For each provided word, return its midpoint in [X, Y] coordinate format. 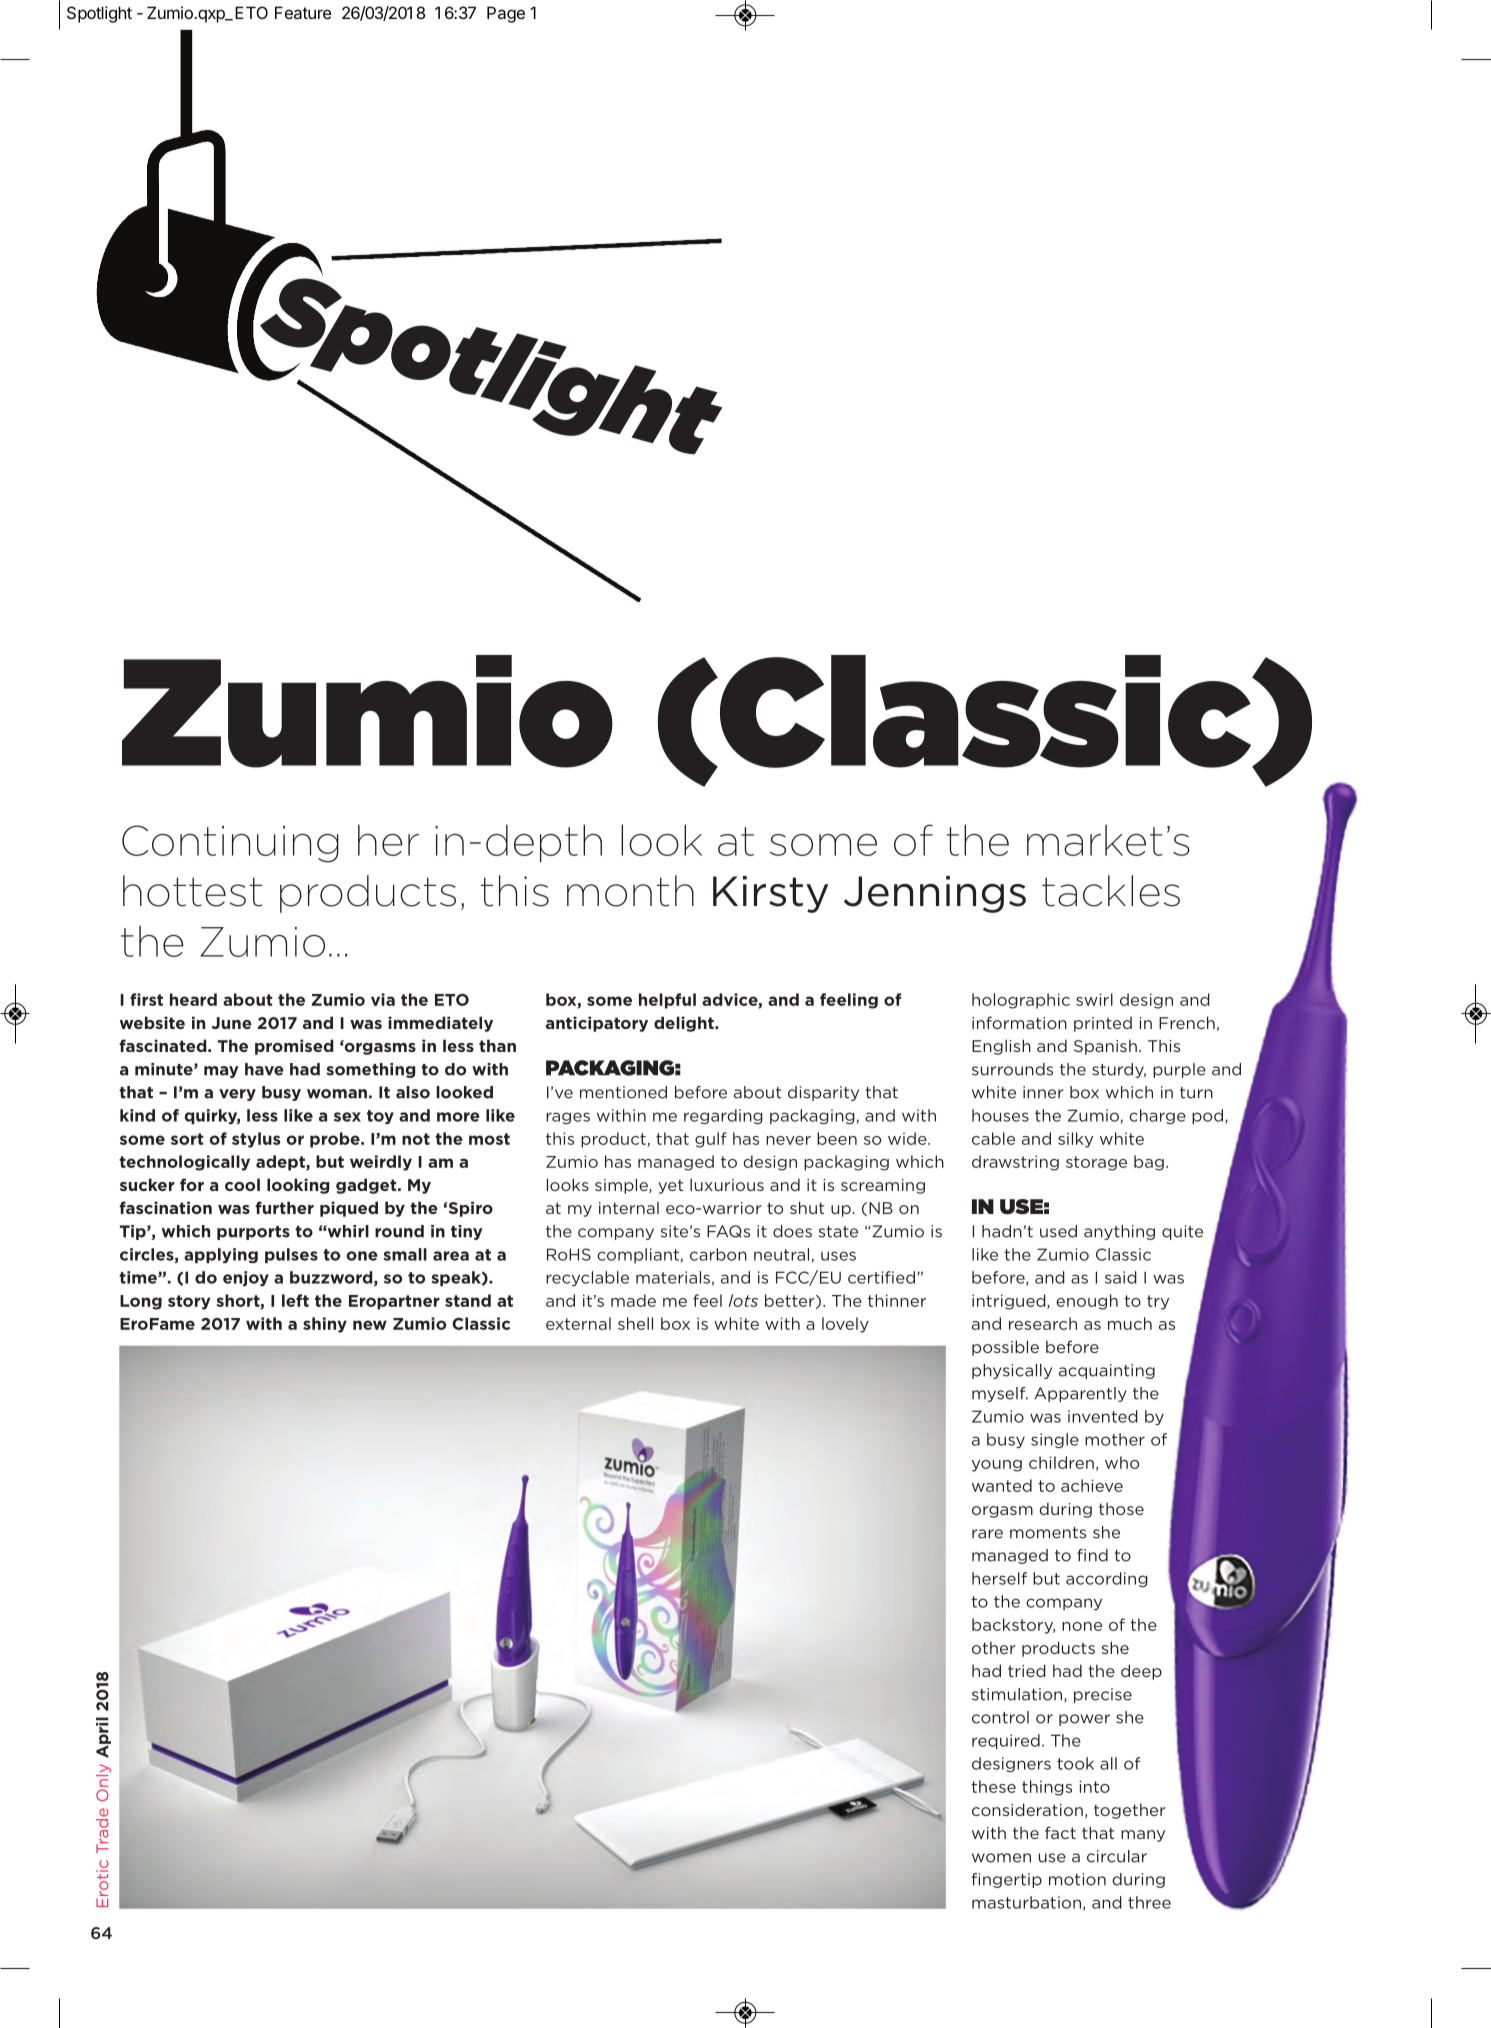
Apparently [1080, 1394]
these [993, 1786]
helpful [667, 1001]
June [231, 1023]
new [370, 1325]
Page [506, 14]
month [630, 891]
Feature [303, 12]
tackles [1111, 891]
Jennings [935, 894]
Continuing [230, 844]
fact [1060, 1832]
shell [635, 1323]
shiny [325, 1325]
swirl [1094, 999]
